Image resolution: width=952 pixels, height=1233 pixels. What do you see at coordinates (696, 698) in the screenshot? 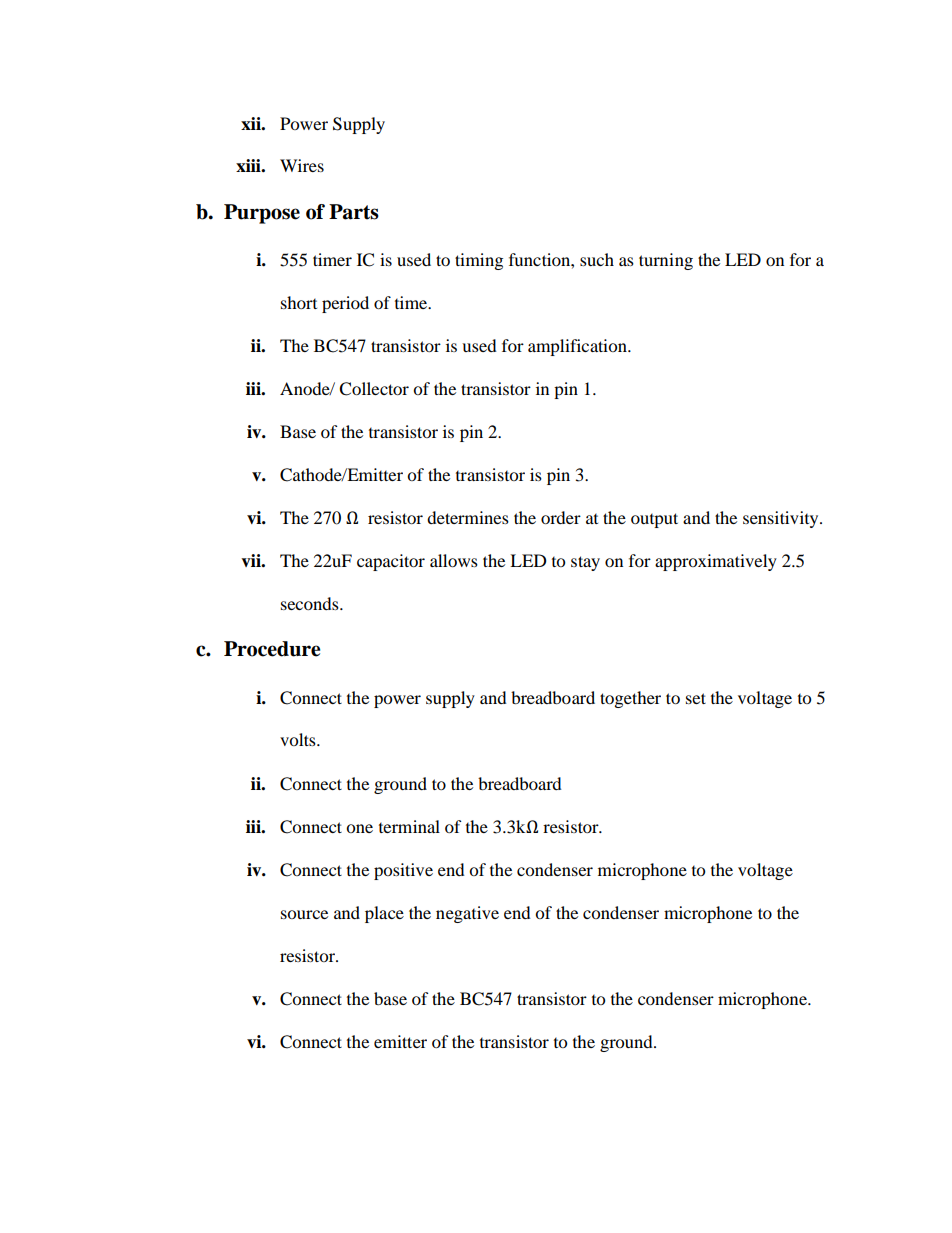
I see `set` at bounding box center [696, 698].
